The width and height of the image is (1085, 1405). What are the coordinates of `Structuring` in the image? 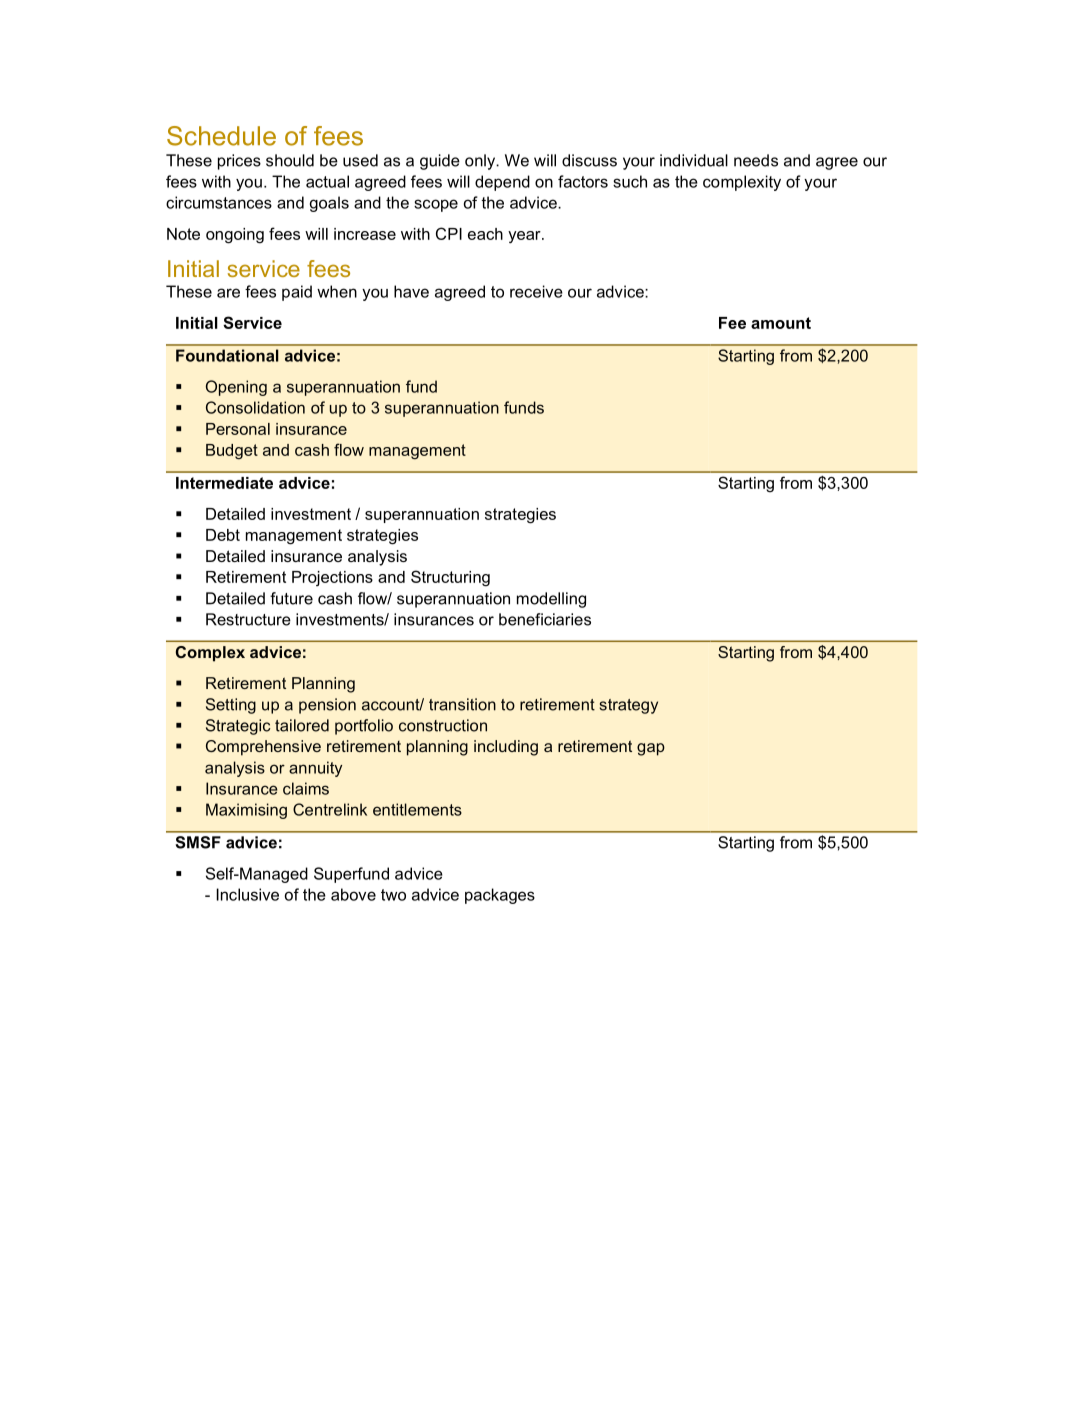 It's located at (450, 578).
